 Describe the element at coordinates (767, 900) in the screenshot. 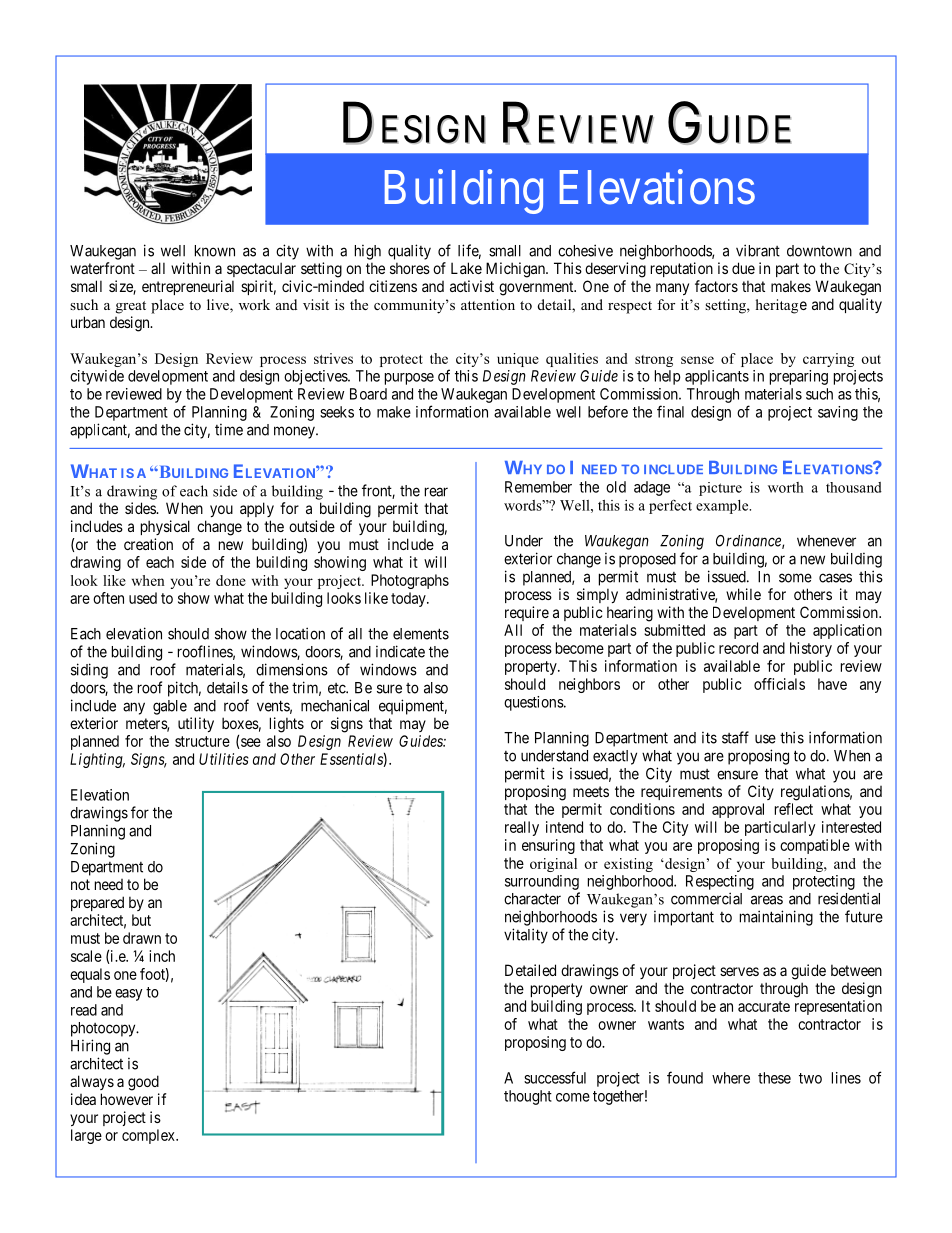

I see `areas` at that location.
